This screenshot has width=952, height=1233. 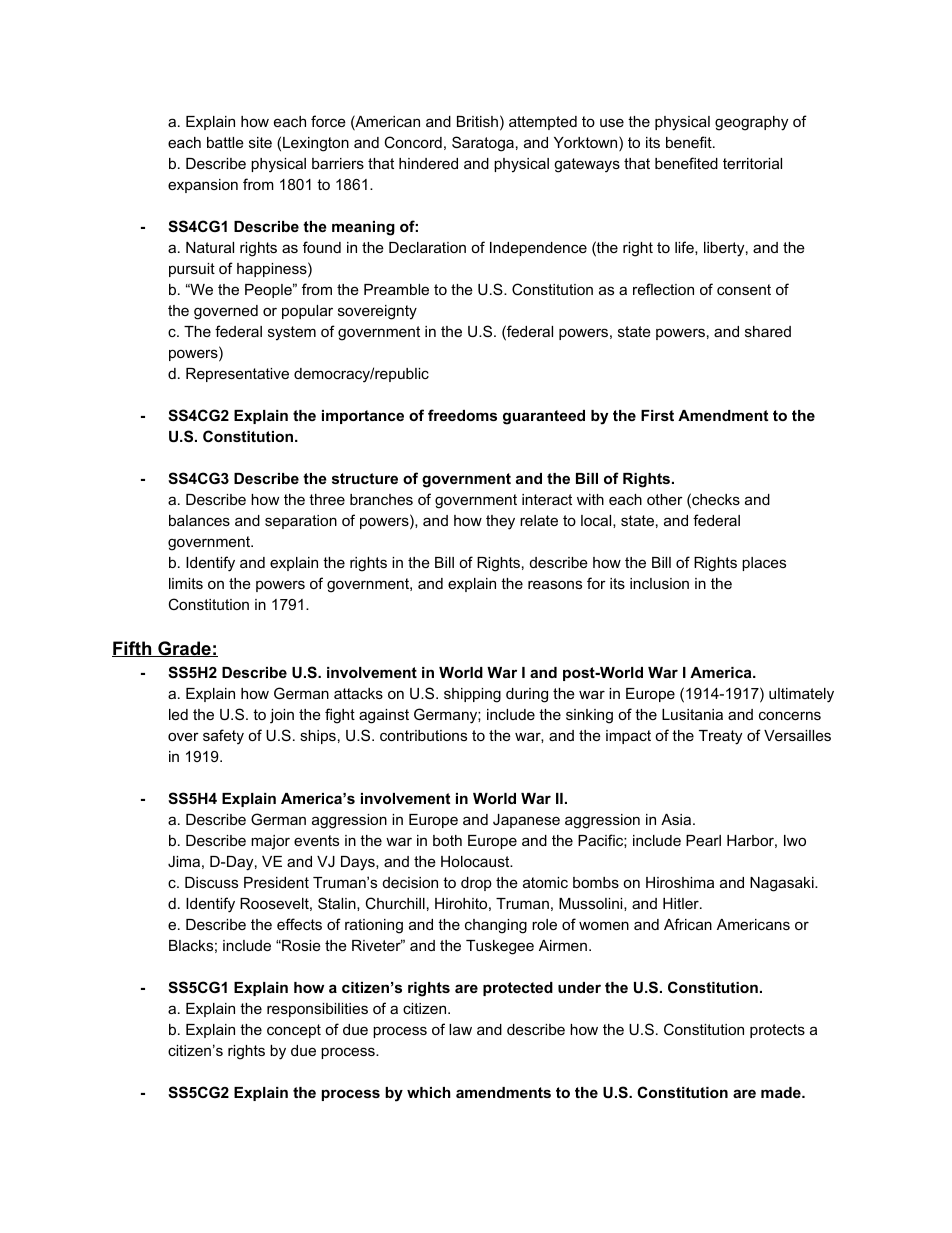 What do you see at coordinates (225, 142) in the screenshot?
I see `battle` at bounding box center [225, 142].
